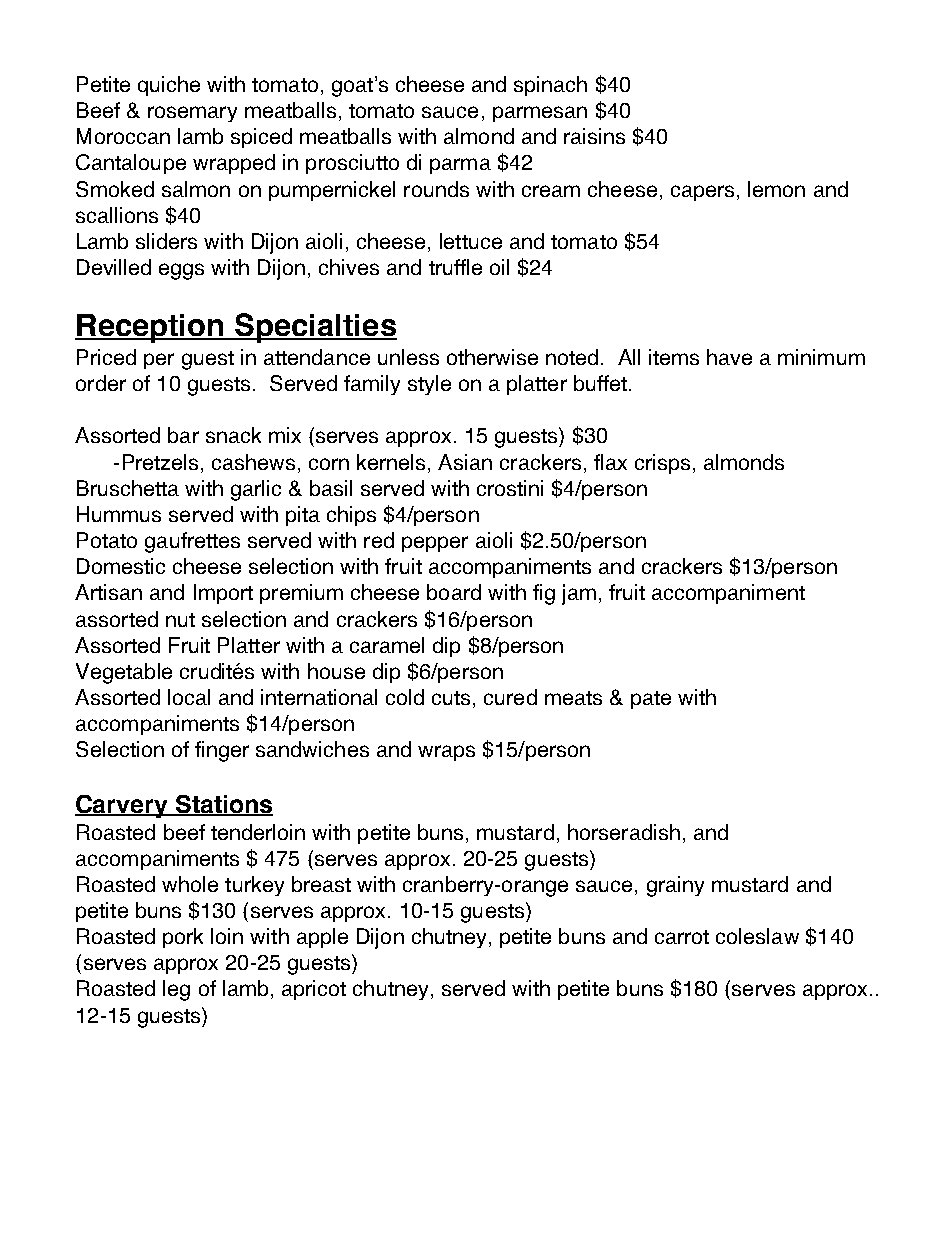  I want to click on board, so click(454, 592).
